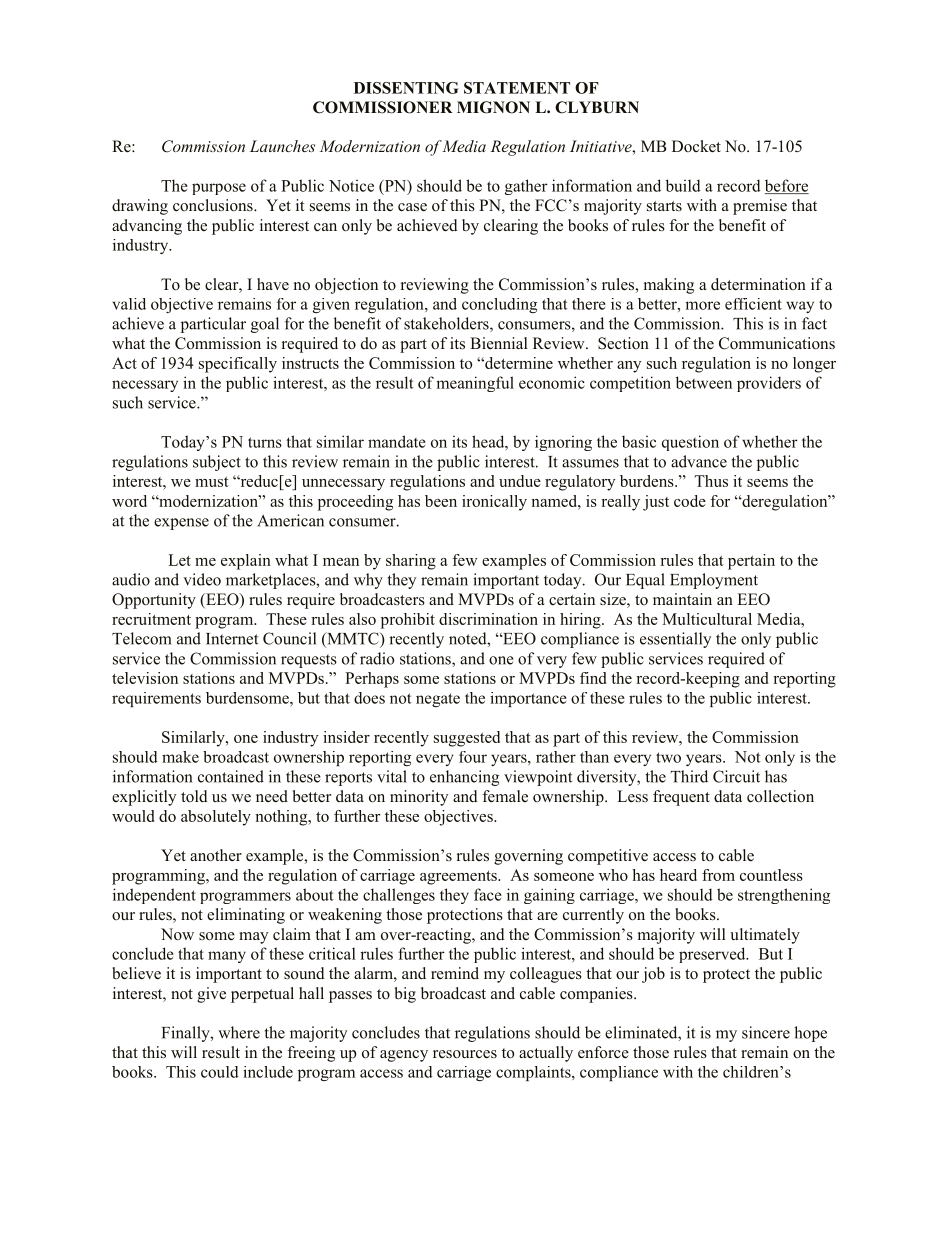 The width and height of the screenshot is (952, 1233). I want to click on absolutely, so click(216, 818).
